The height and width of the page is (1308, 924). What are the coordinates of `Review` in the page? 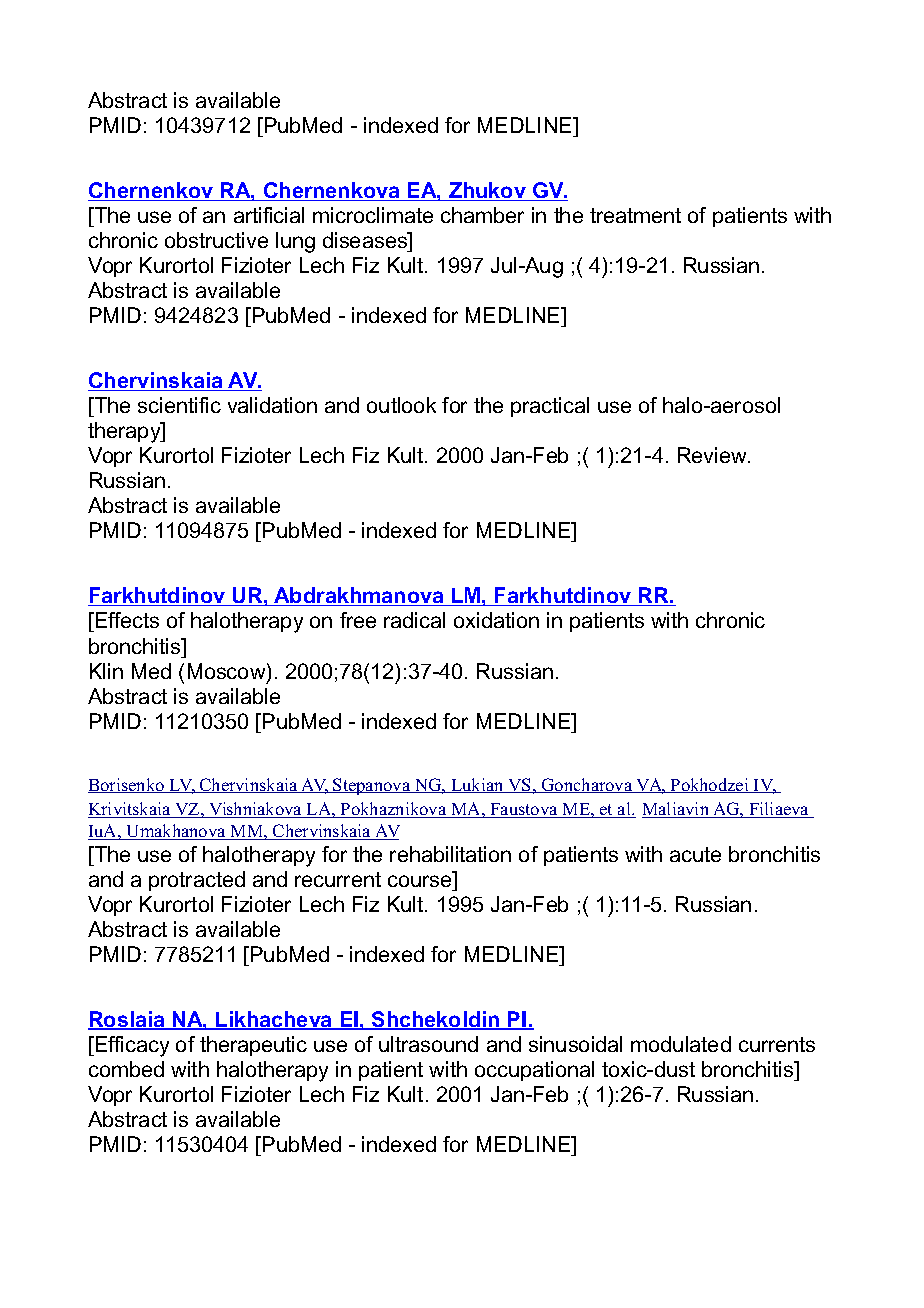 It's located at (714, 455).
